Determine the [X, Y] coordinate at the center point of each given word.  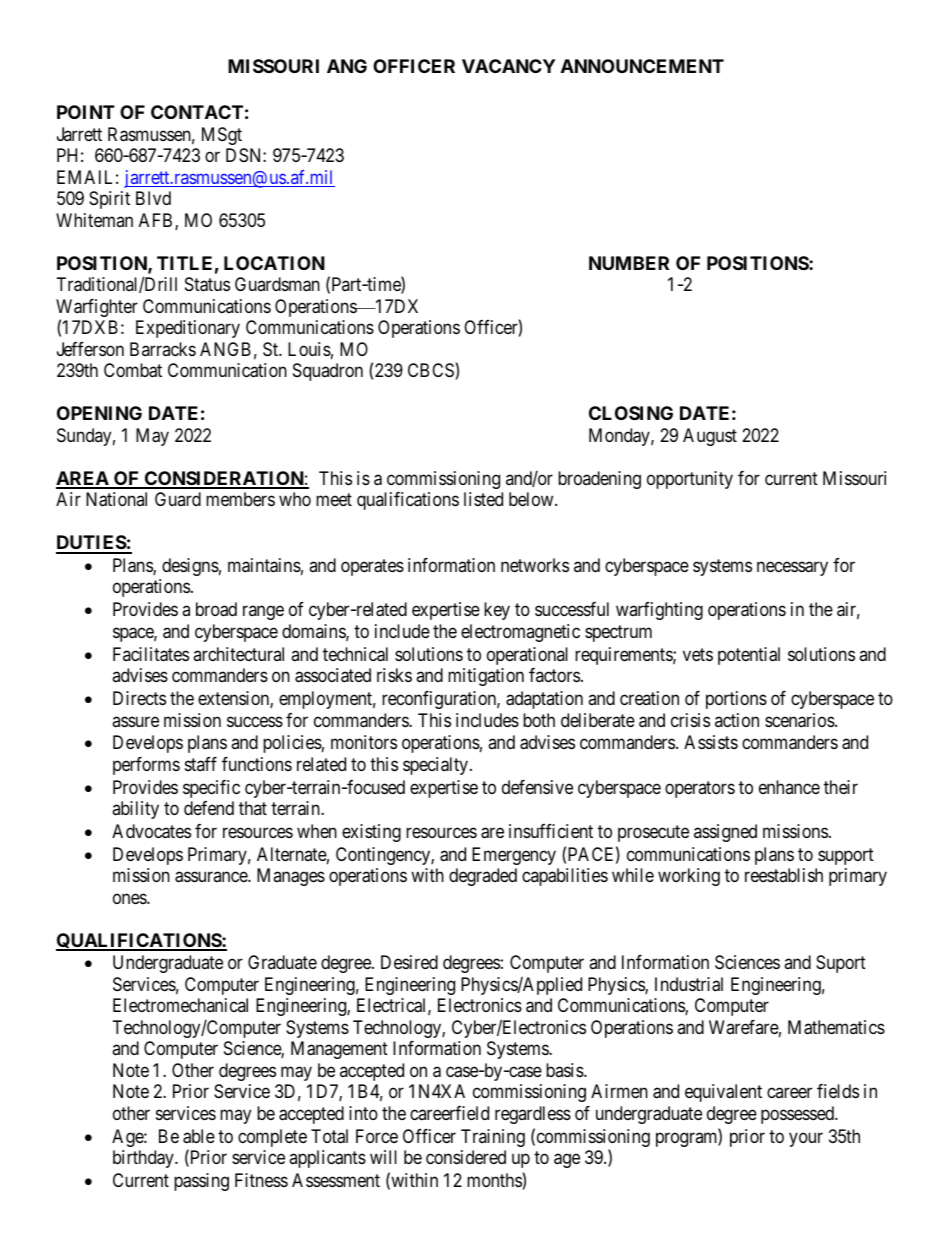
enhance [789, 787]
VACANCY [508, 66]
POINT [86, 112]
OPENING [99, 413]
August [710, 437]
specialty [437, 766]
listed [483, 499]
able [199, 1136]
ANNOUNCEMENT [642, 66]
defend [209, 808]
